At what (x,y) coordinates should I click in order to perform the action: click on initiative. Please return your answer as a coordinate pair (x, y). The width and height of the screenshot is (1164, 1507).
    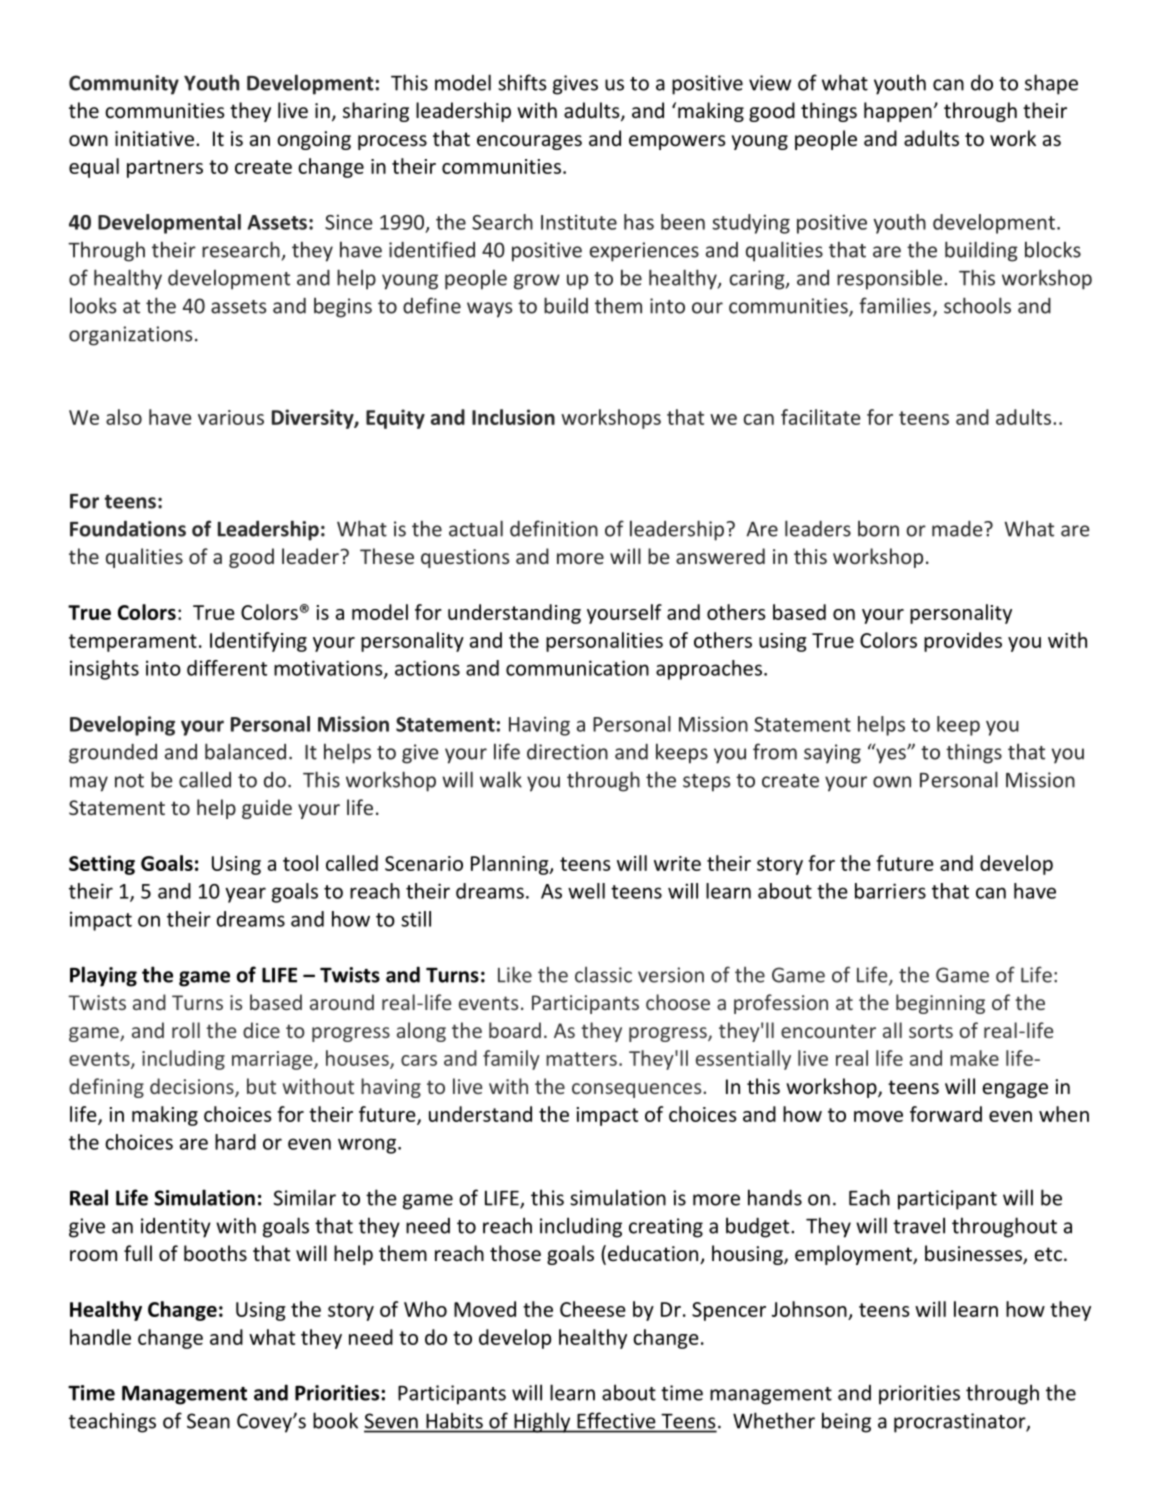
    Looking at the image, I should click on (154, 139).
